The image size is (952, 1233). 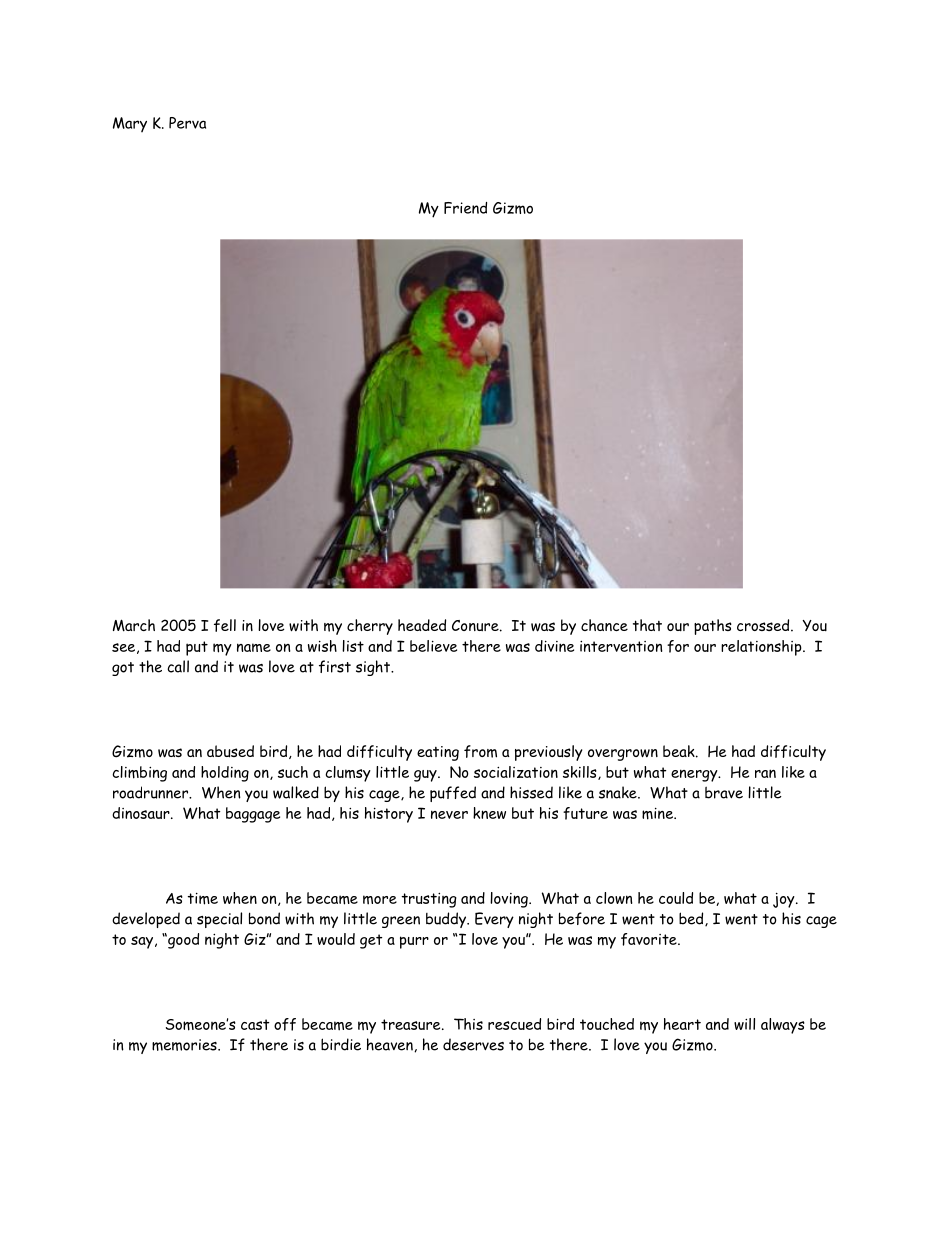 What do you see at coordinates (453, 794) in the screenshot?
I see `puffed` at bounding box center [453, 794].
